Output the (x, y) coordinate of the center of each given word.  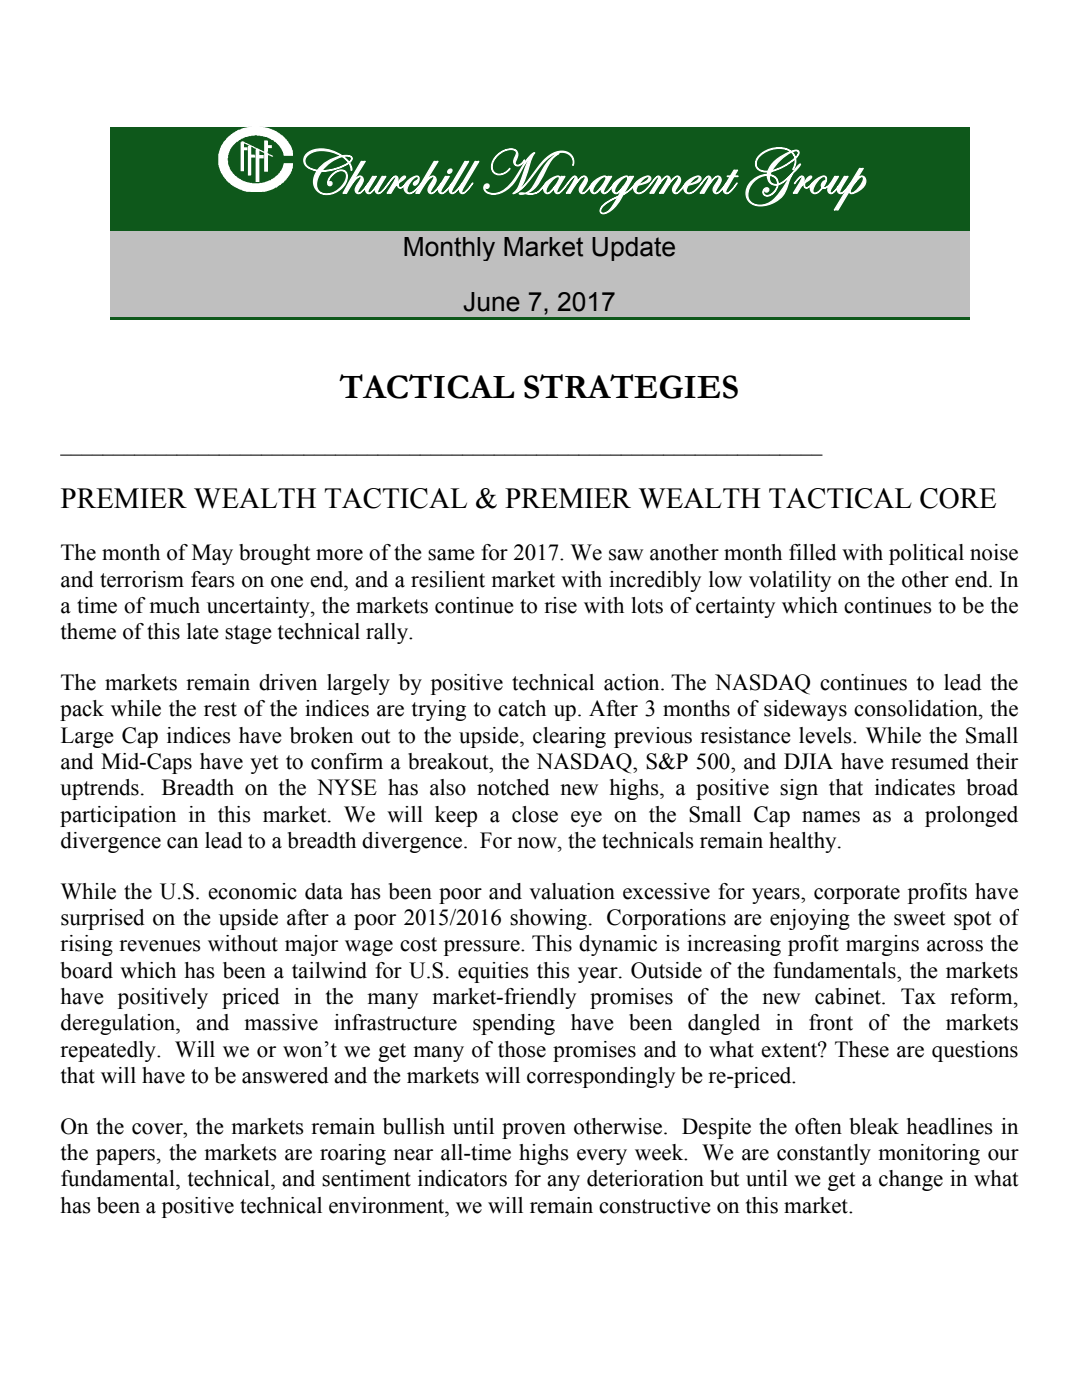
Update (633, 249)
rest (220, 709)
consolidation (917, 708)
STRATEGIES (631, 386)
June (491, 302)
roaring (353, 1154)
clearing (569, 737)
